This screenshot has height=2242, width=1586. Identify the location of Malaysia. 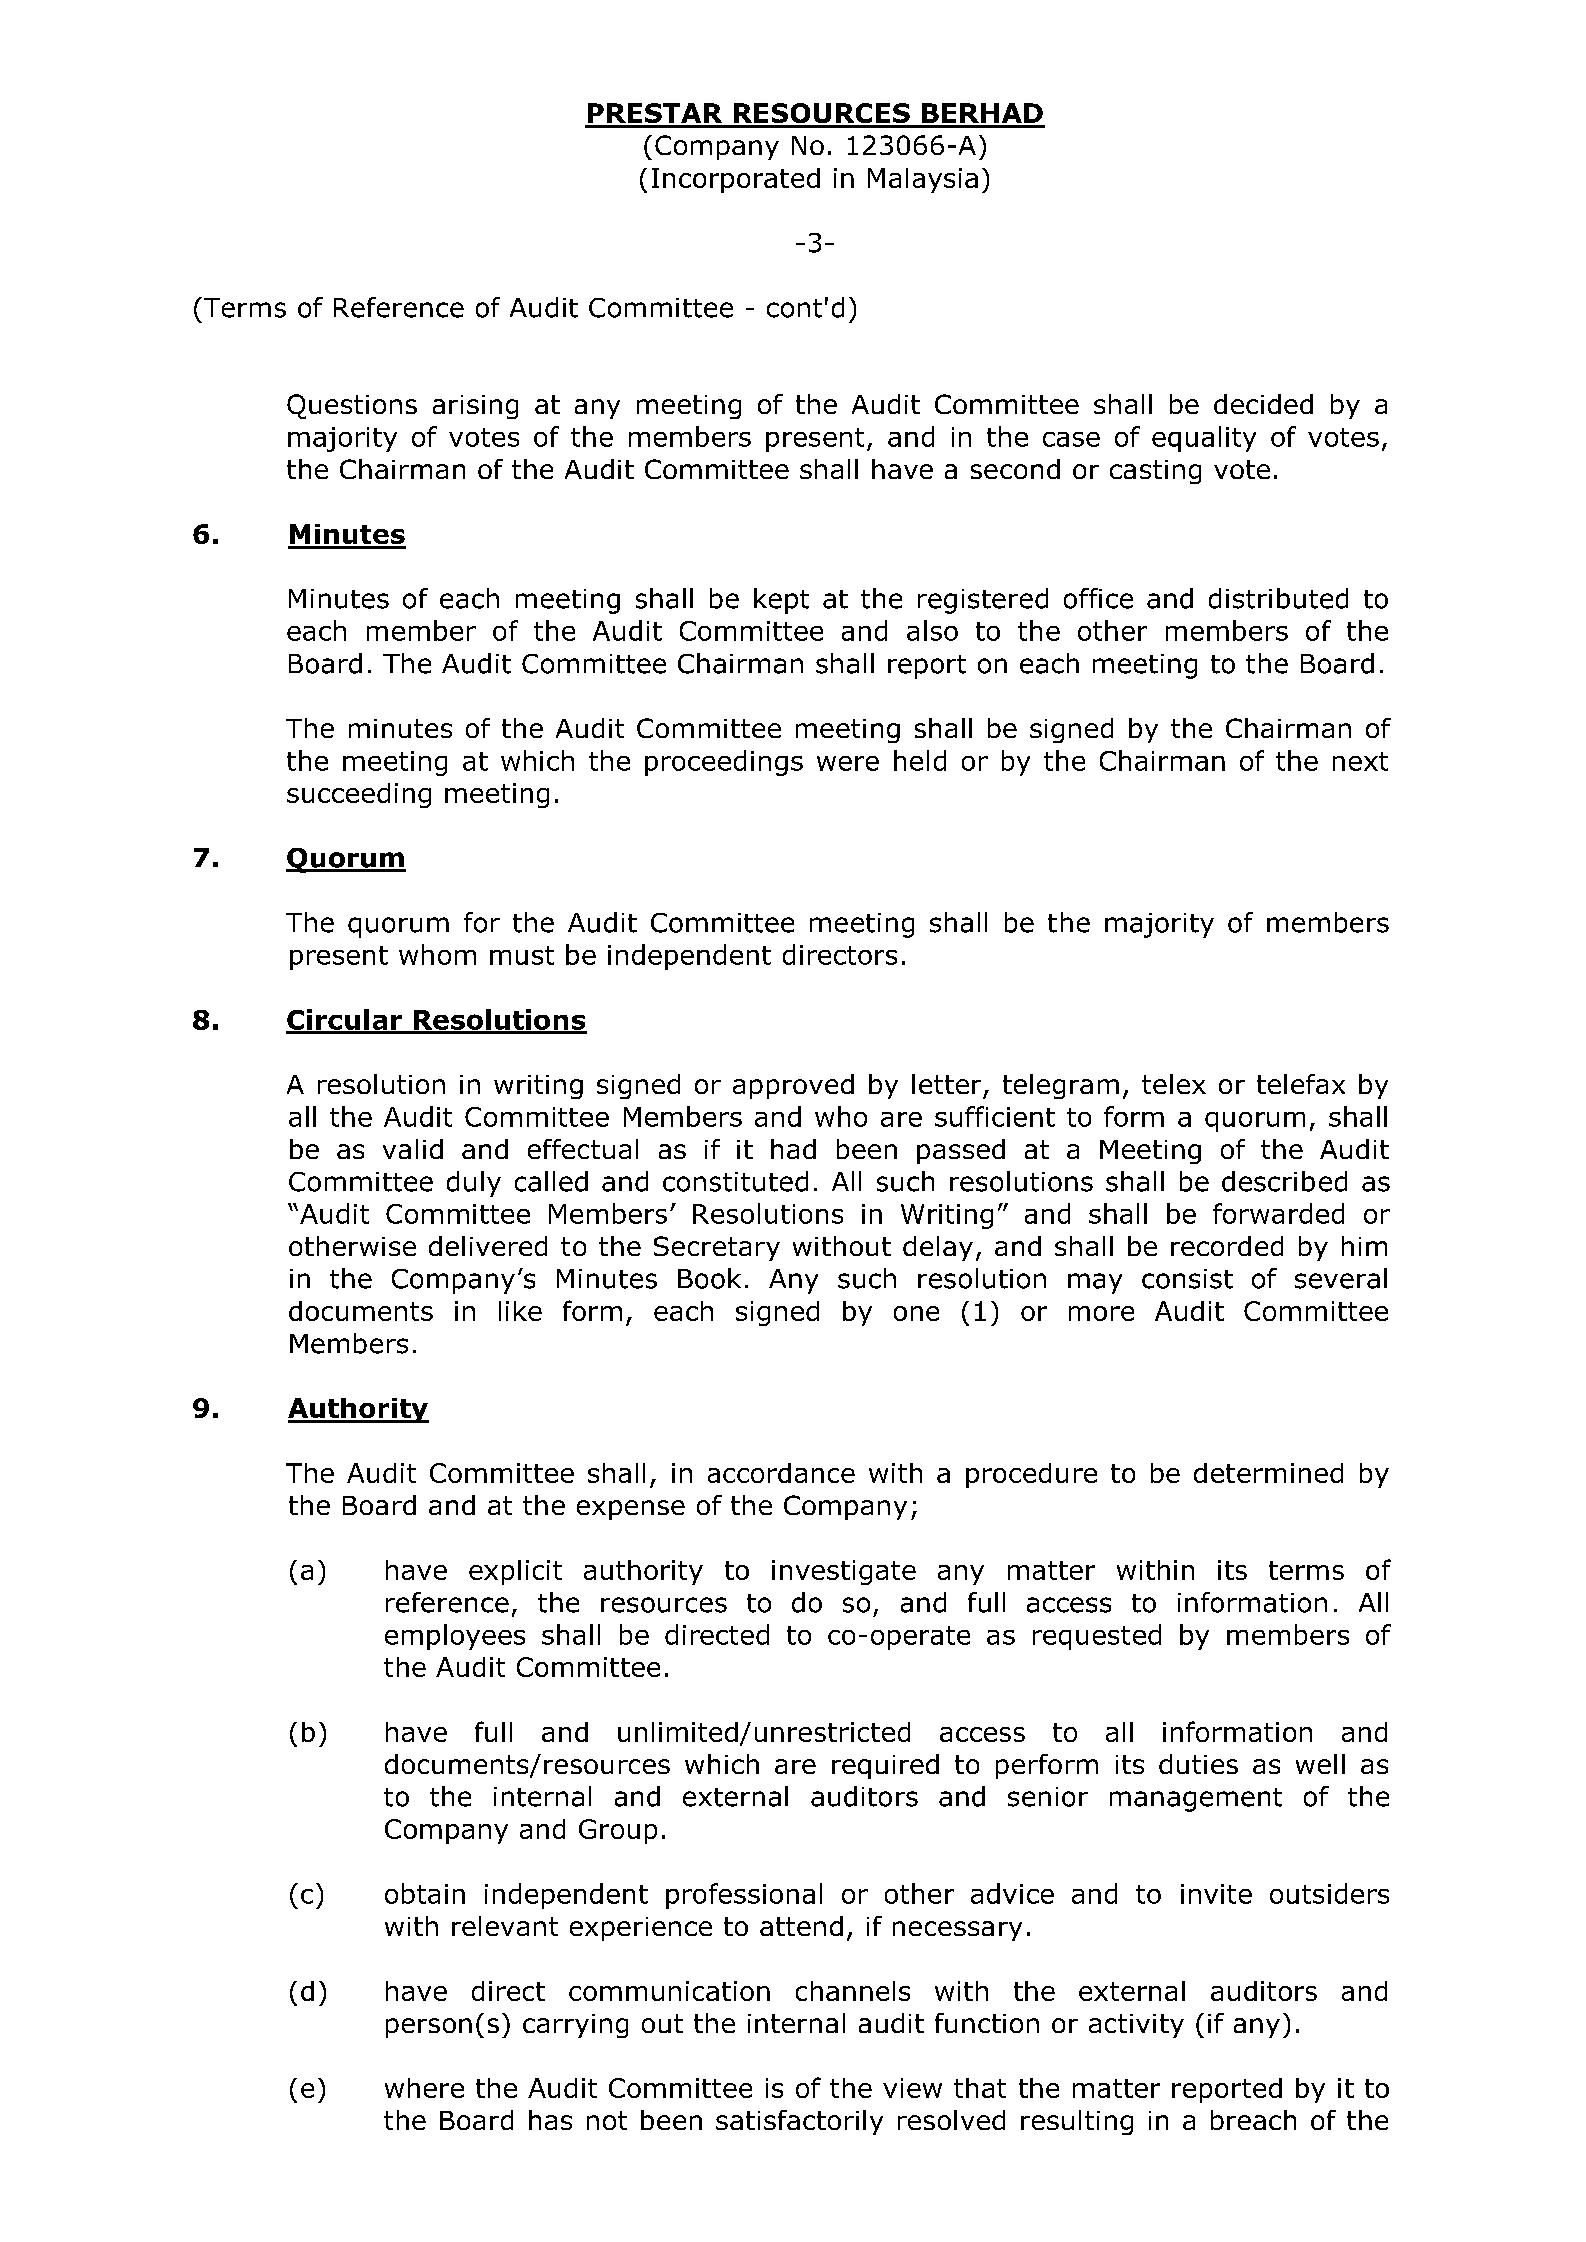
(923, 180).
